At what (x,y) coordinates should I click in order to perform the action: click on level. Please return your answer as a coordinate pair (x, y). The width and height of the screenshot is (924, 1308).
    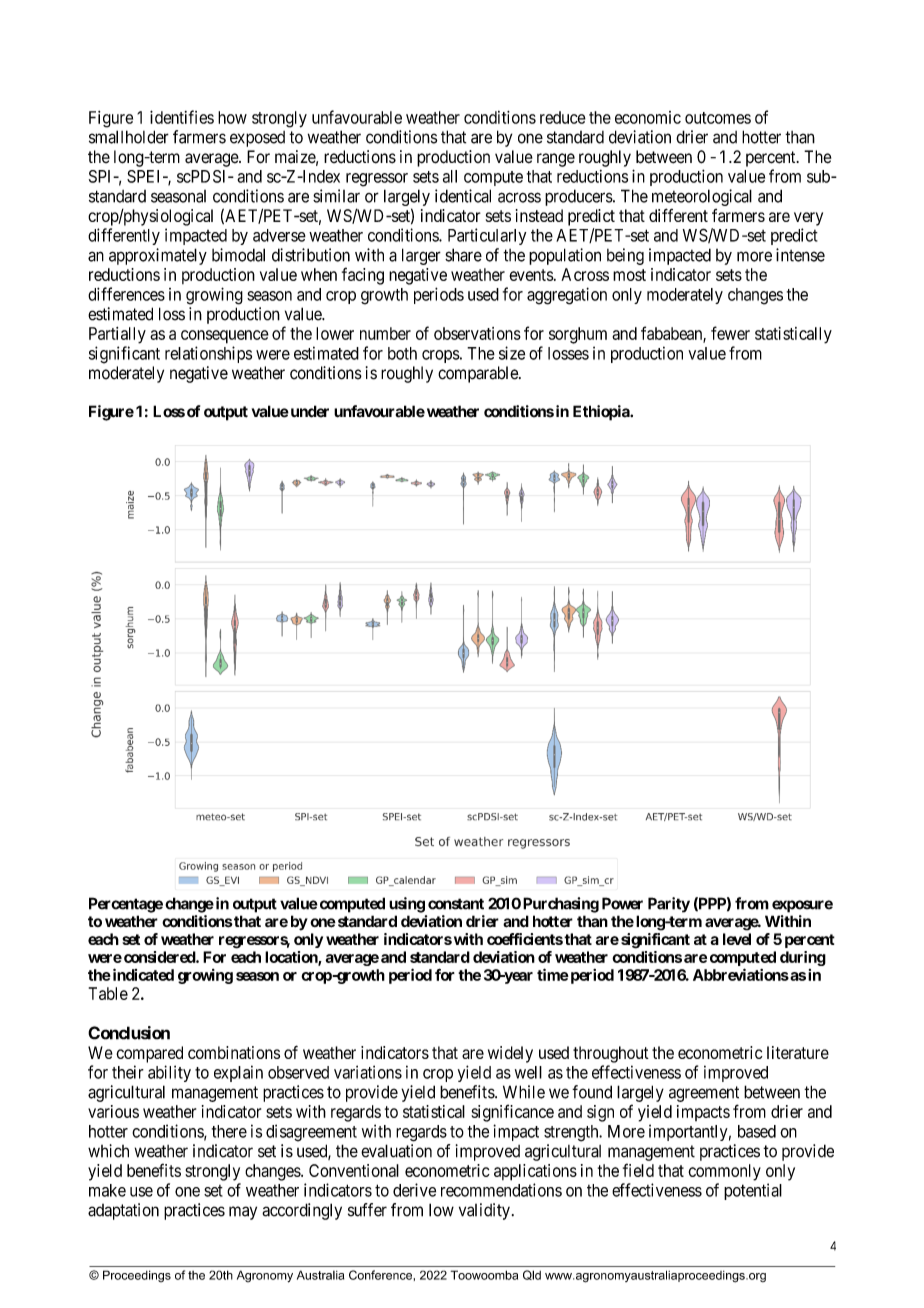
    Looking at the image, I should click on (737, 939).
